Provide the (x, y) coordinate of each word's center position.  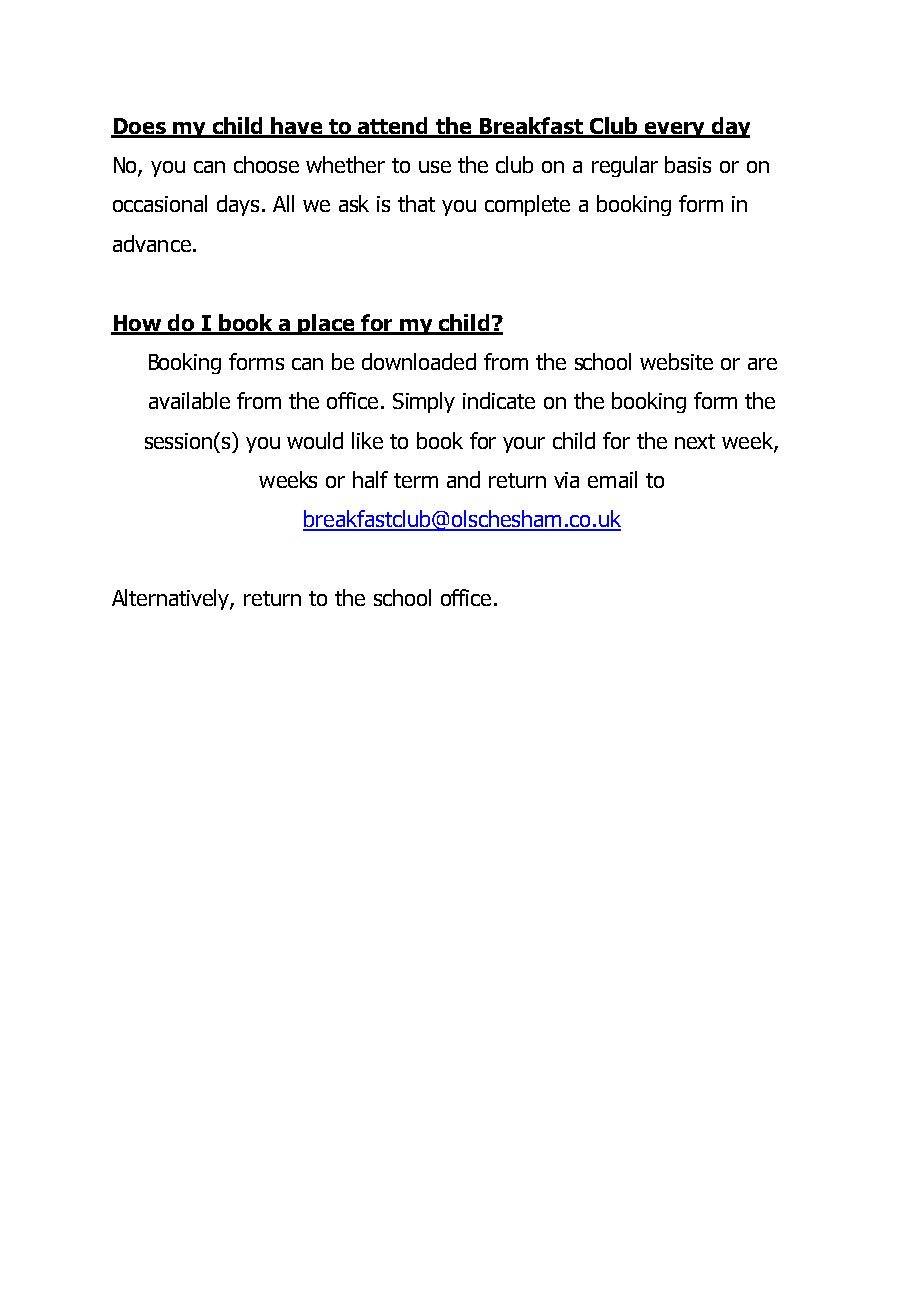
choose (266, 164)
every (675, 130)
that (416, 203)
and (463, 479)
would (315, 440)
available (189, 400)
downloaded (419, 361)
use (435, 167)
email (612, 479)
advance (152, 243)
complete (527, 205)
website (676, 361)
